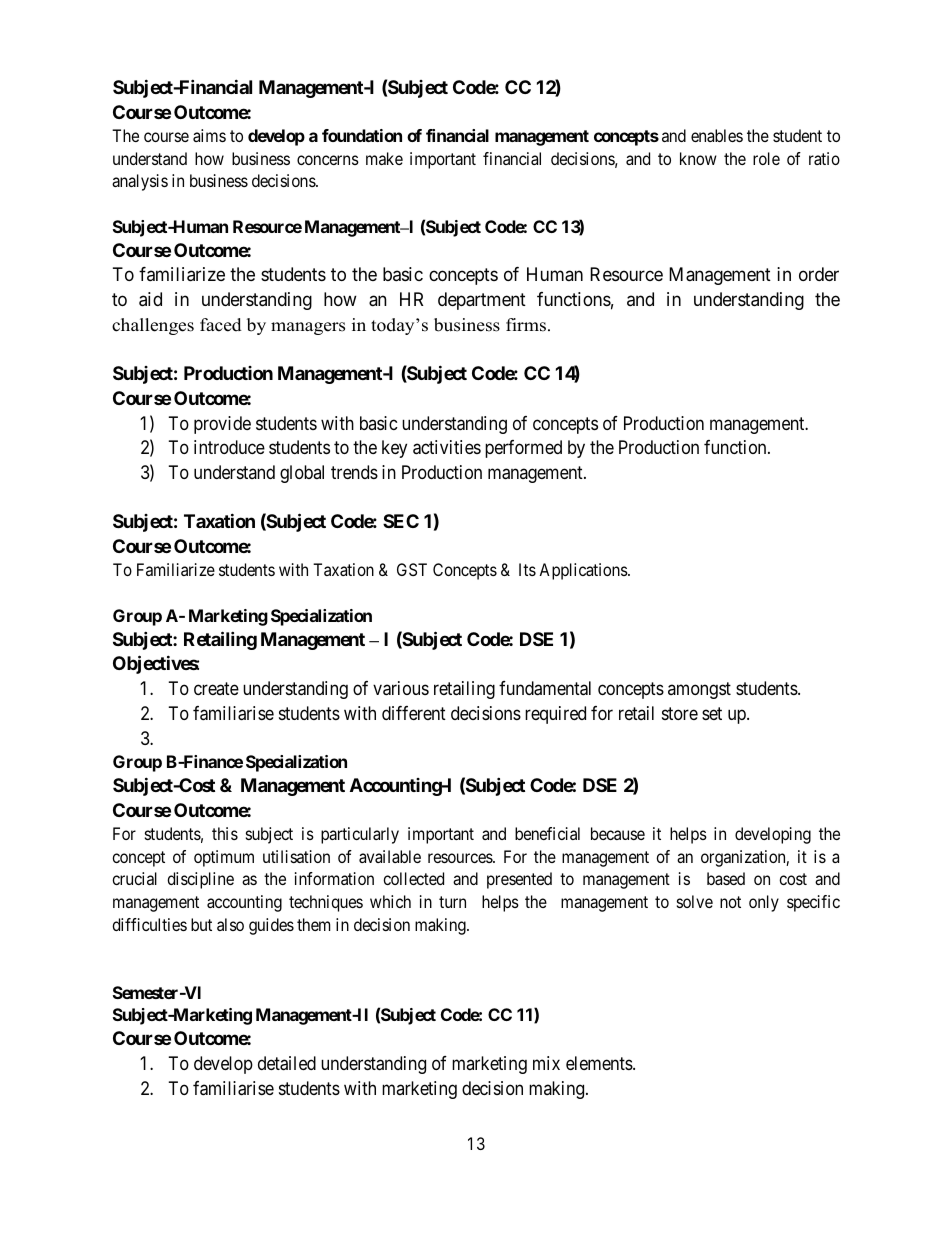 This screenshot has height=1233, width=952. Describe the element at coordinates (221, 325) in the screenshot. I see `faced` at that location.
